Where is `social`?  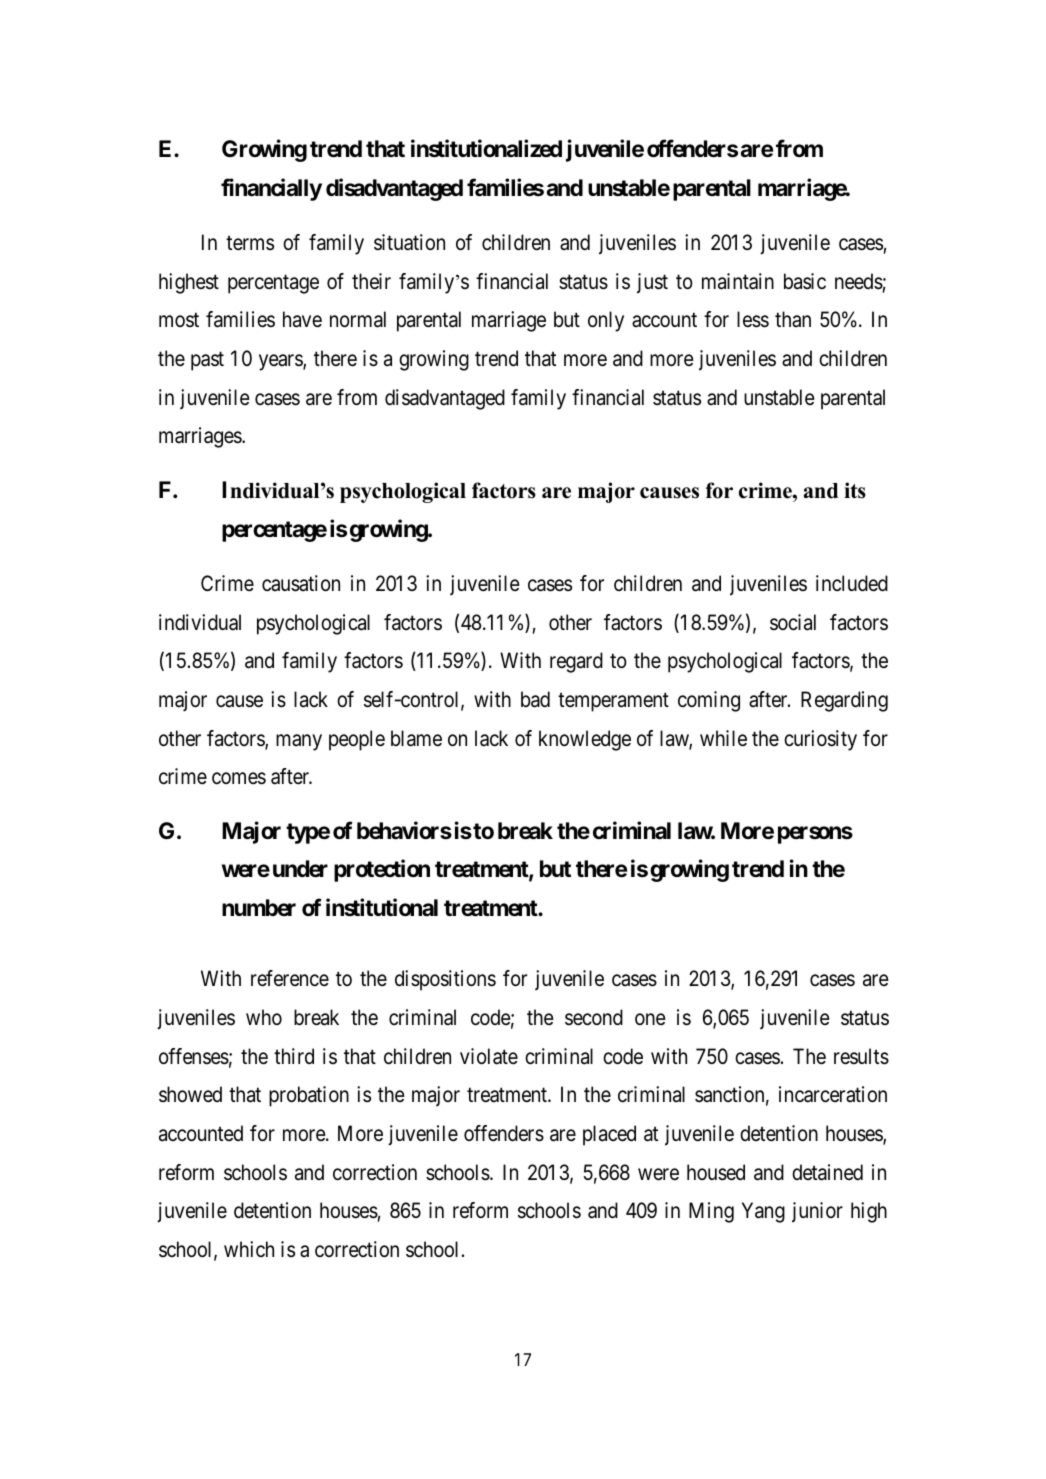
social is located at coordinates (793, 622).
